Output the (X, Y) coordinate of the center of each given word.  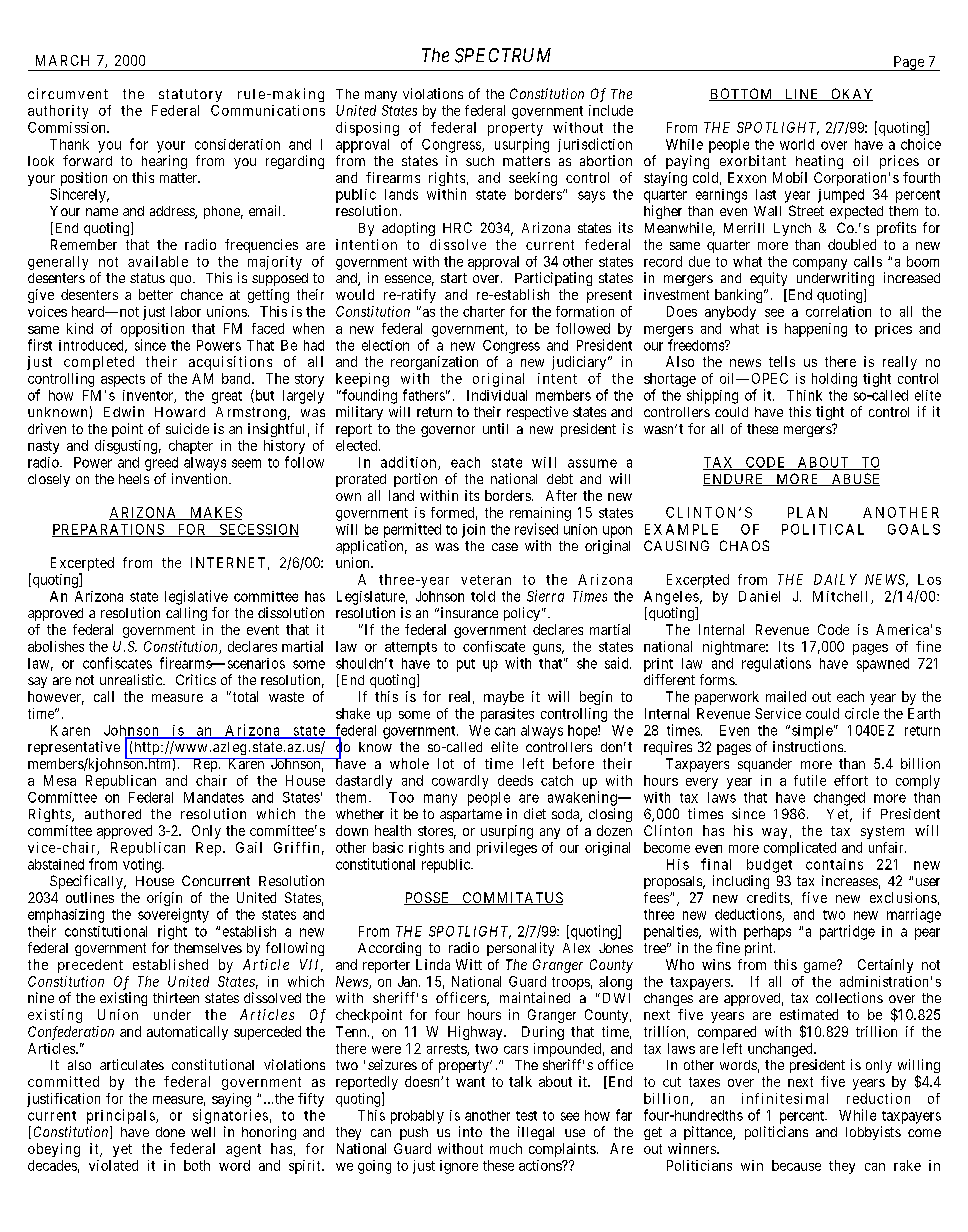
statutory (190, 95)
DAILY (835, 579)
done (170, 1132)
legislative (196, 597)
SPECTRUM (503, 55)
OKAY (851, 94)
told (483, 596)
